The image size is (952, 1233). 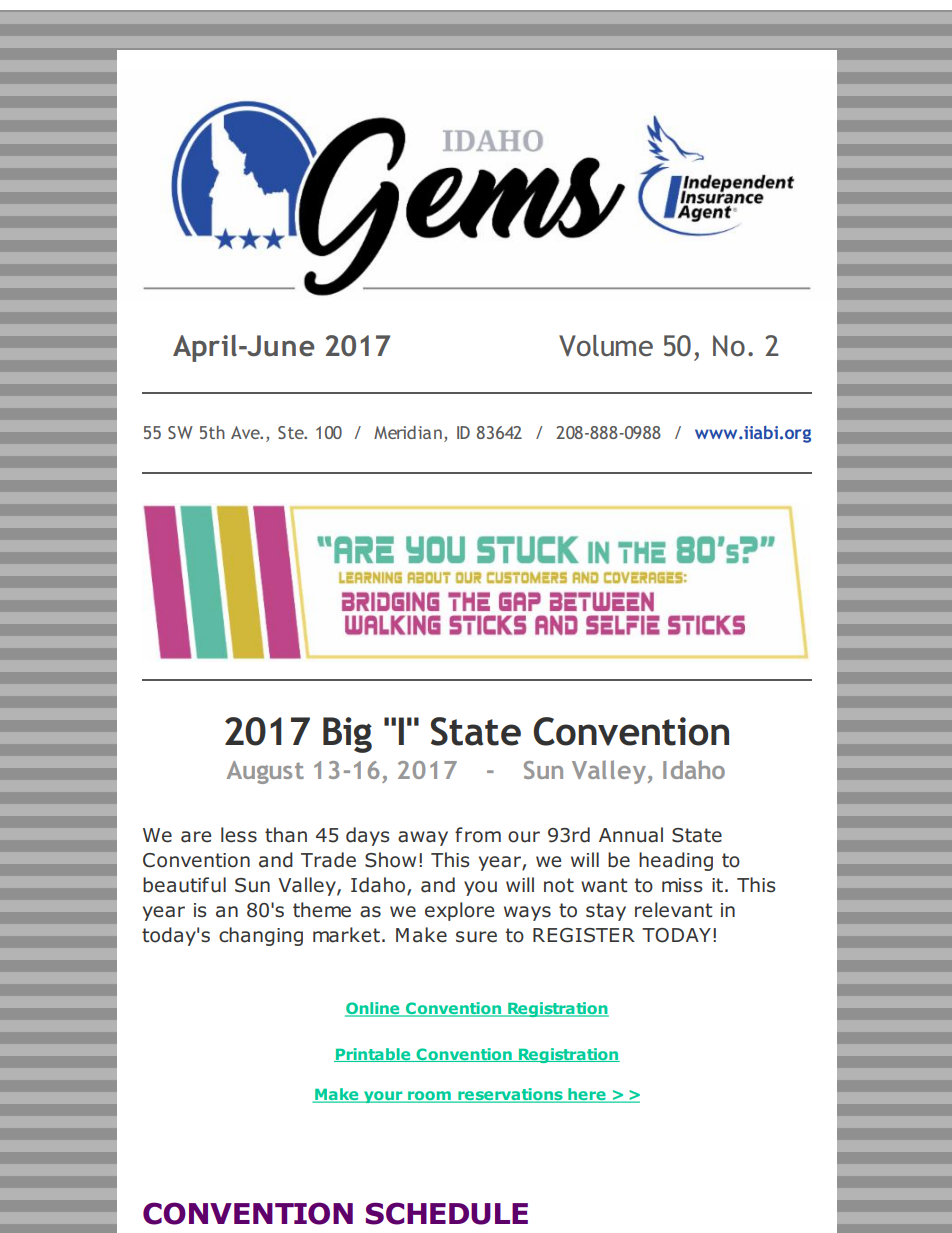 What do you see at coordinates (459, 911) in the image?
I see `explore` at bounding box center [459, 911].
